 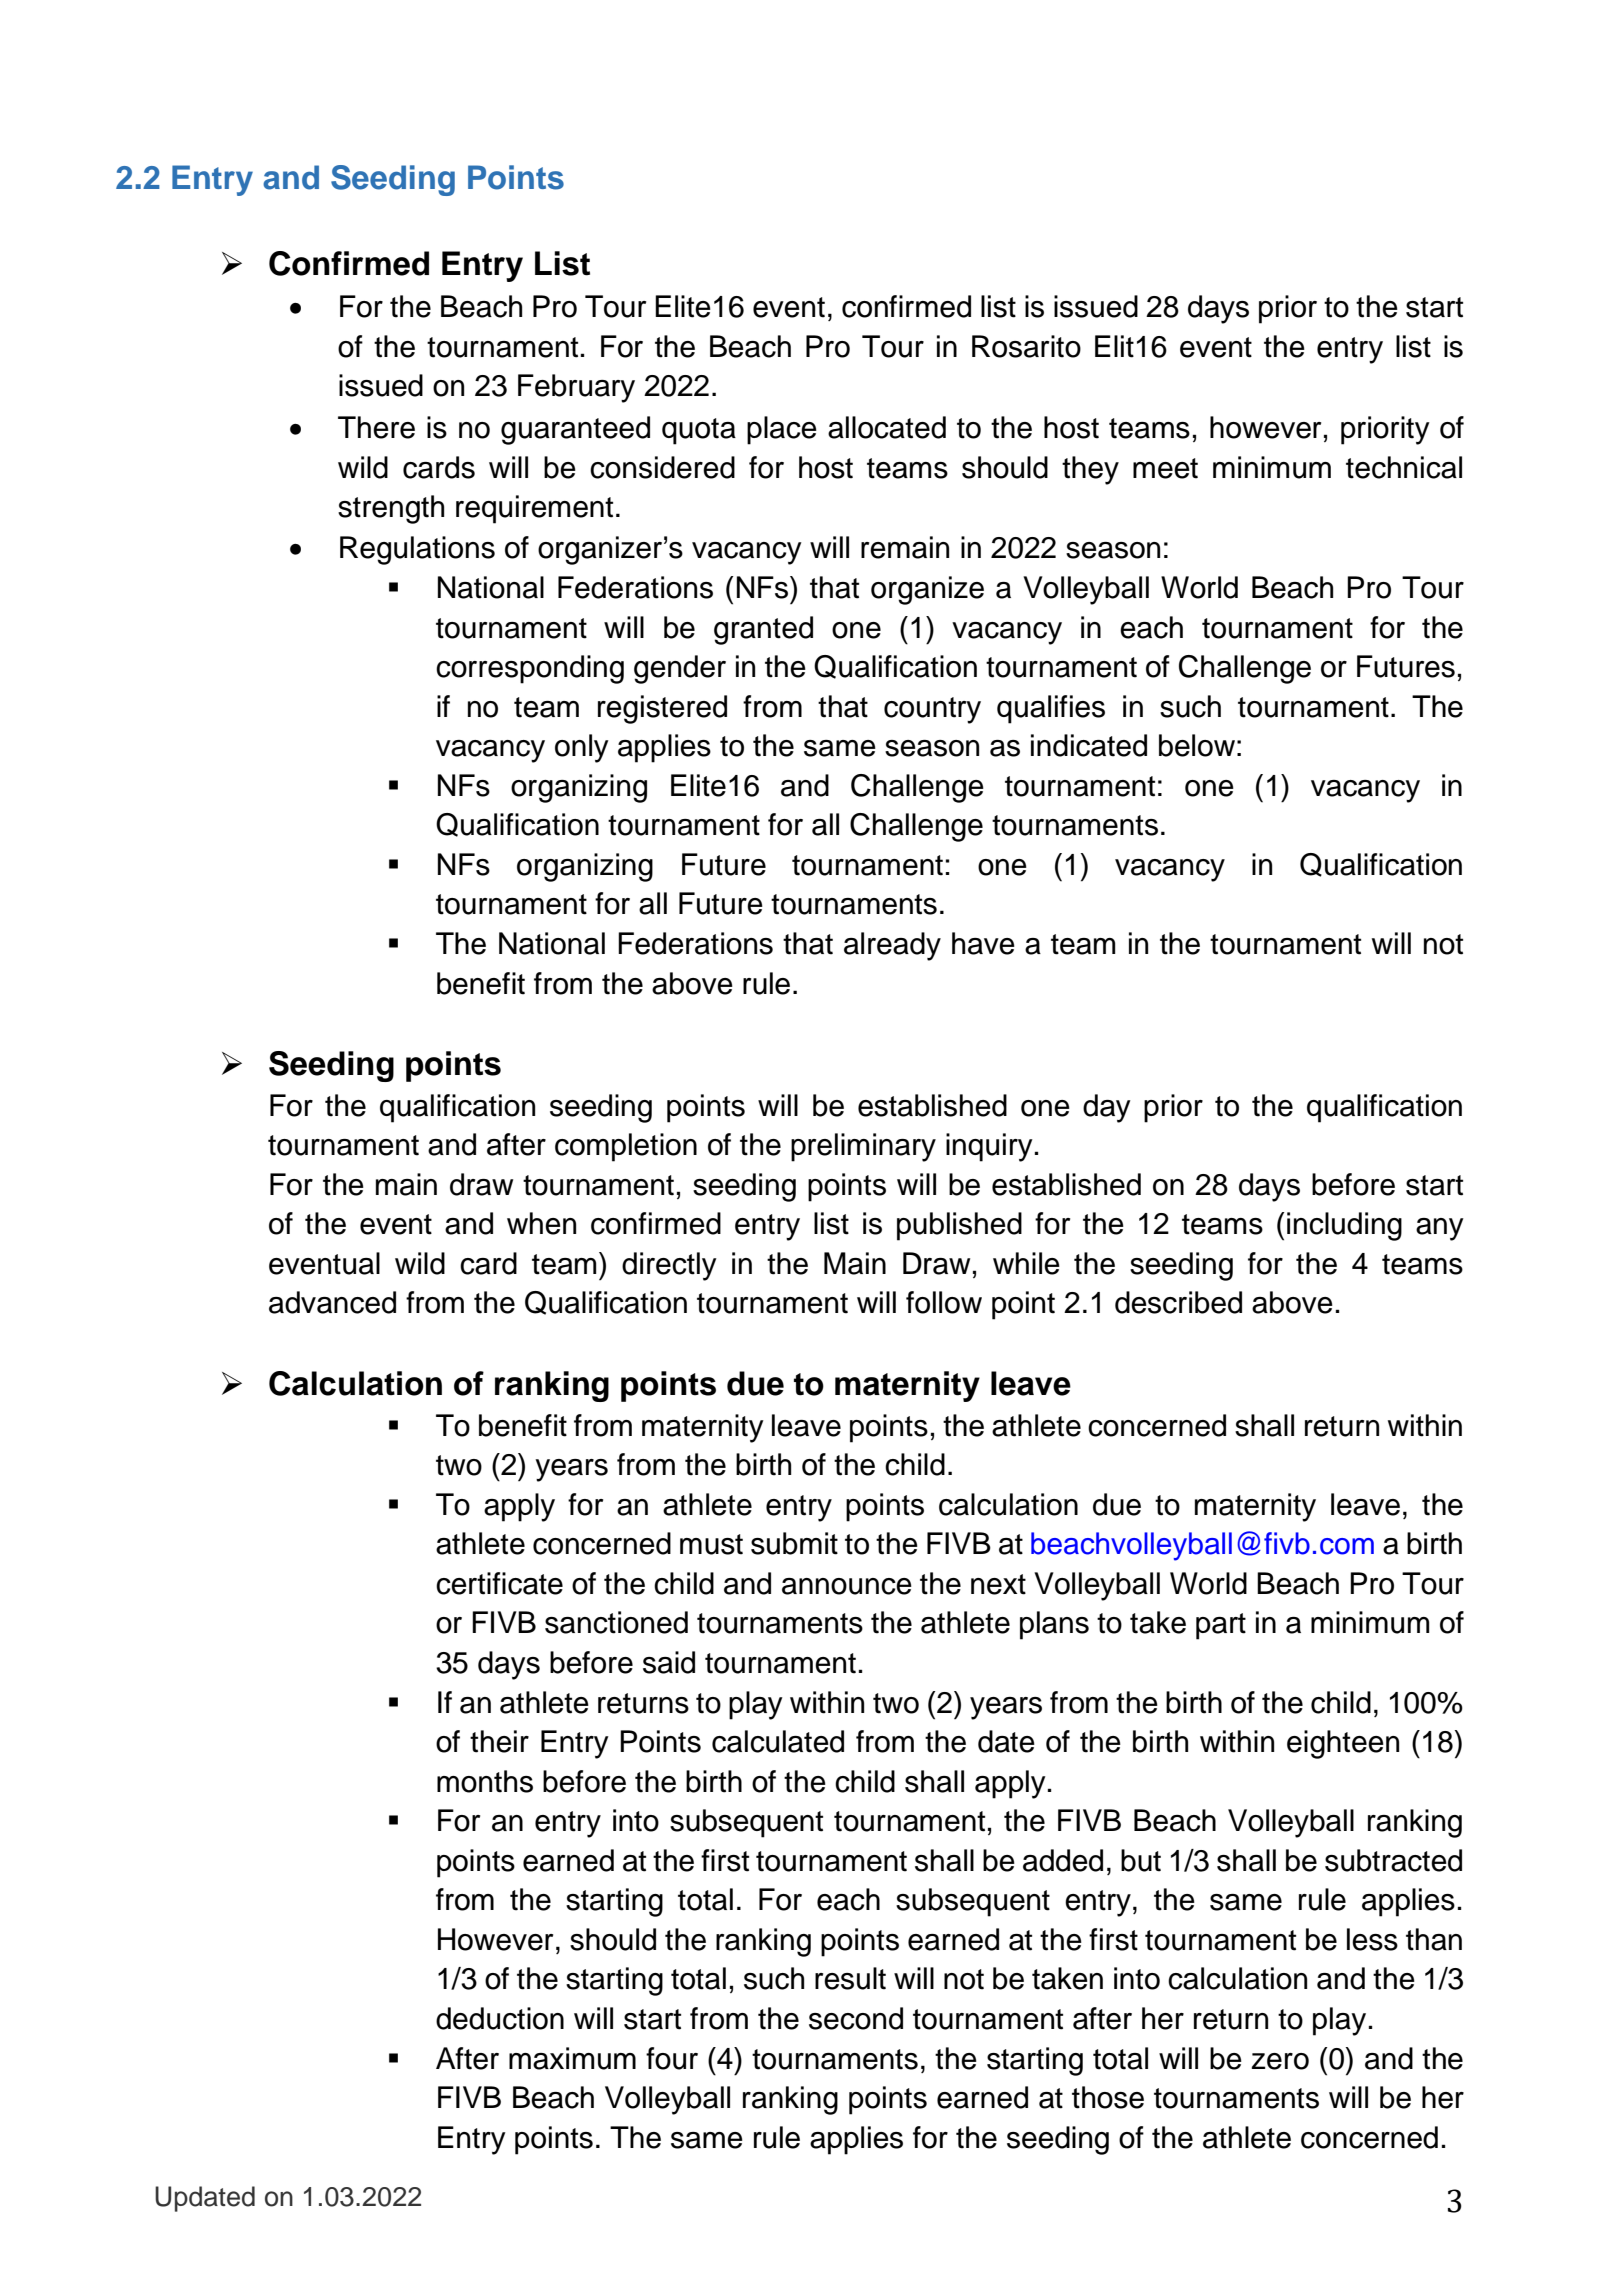 I want to click on zero, so click(x=1280, y=2061).
